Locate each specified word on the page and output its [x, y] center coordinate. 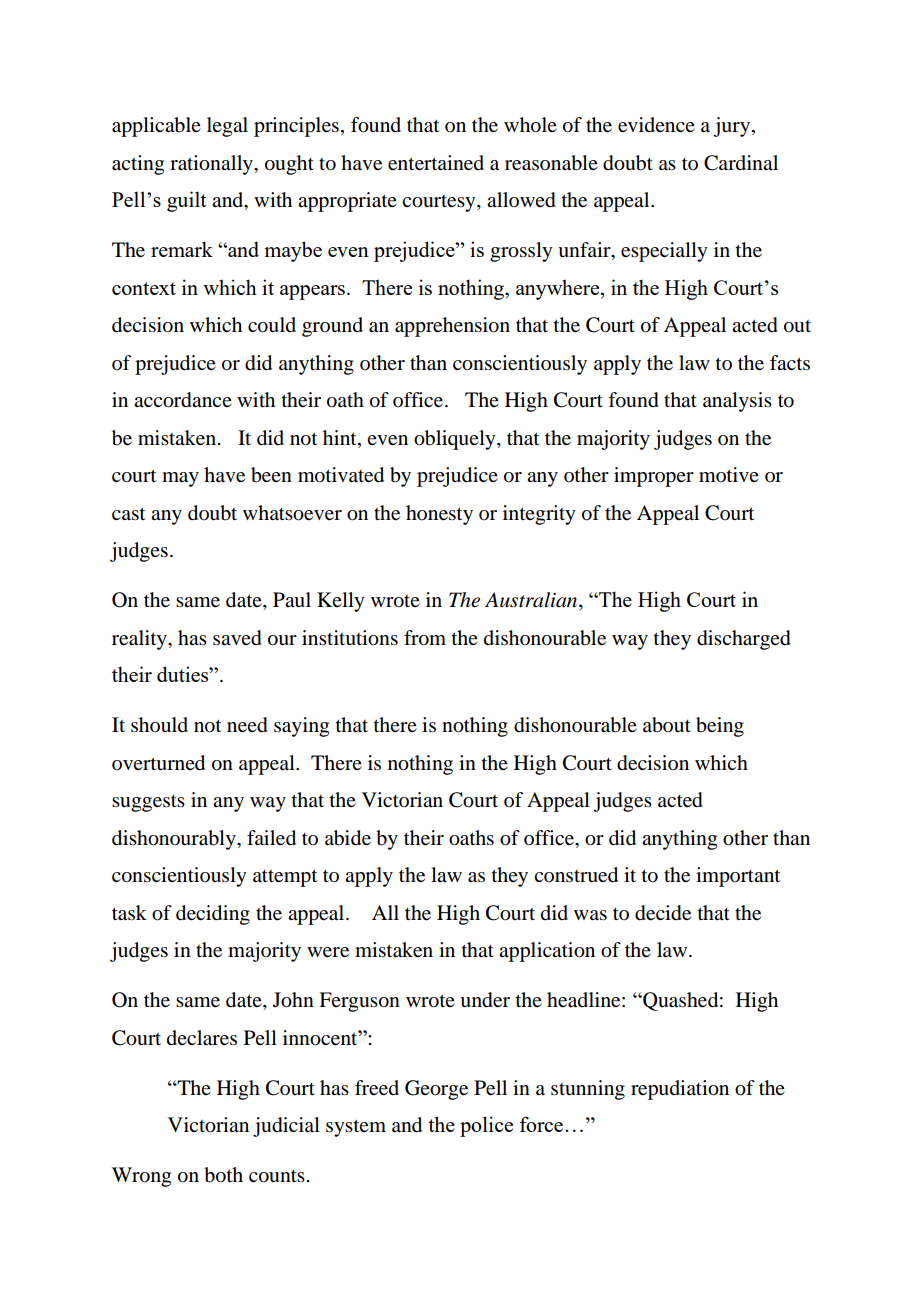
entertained [436, 163]
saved [237, 638]
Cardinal [741, 163]
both [223, 1175]
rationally [212, 165]
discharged [744, 640]
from [425, 638]
